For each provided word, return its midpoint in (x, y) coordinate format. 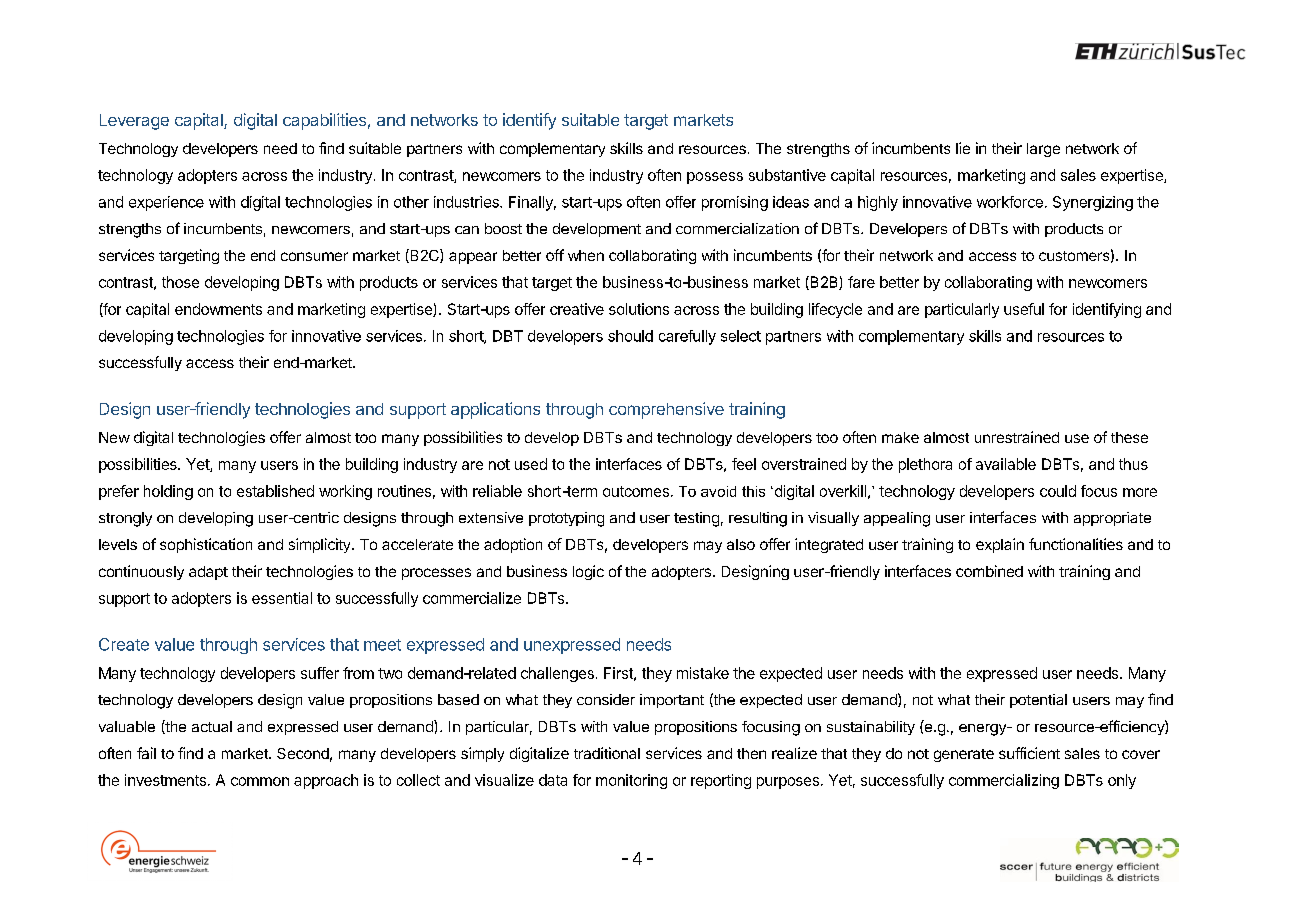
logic (588, 572)
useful (1024, 309)
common (260, 781)
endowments (218, 309)
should (630, 336)
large (1043, 150)
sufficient (1029, 753)
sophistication (206, 545)
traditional (607, 753)
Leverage (134, 122)
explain (1000, 545)
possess (715, 178)
